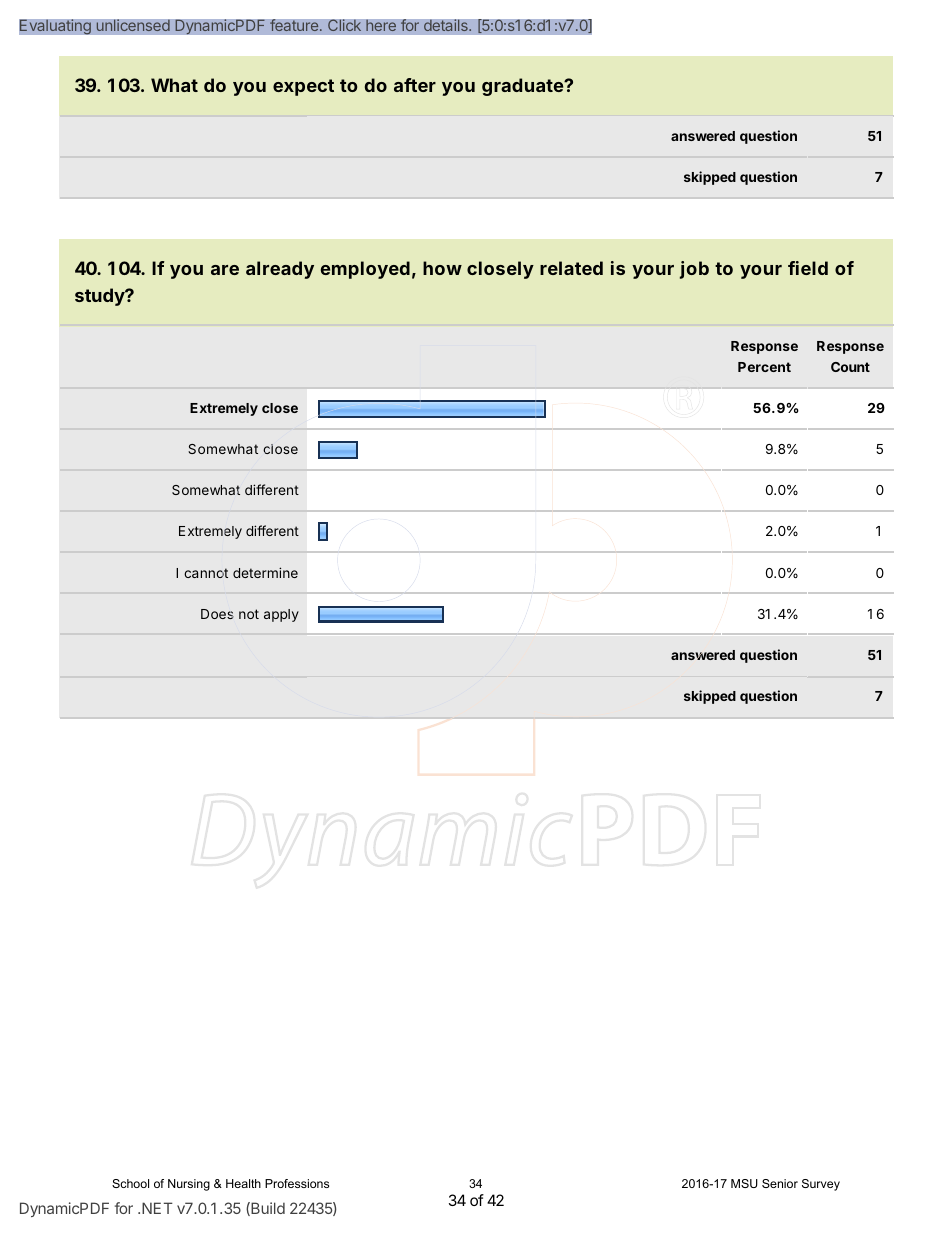 This screenshot has width=952, height=1233. I want to click on apply, so click(281, 615).
